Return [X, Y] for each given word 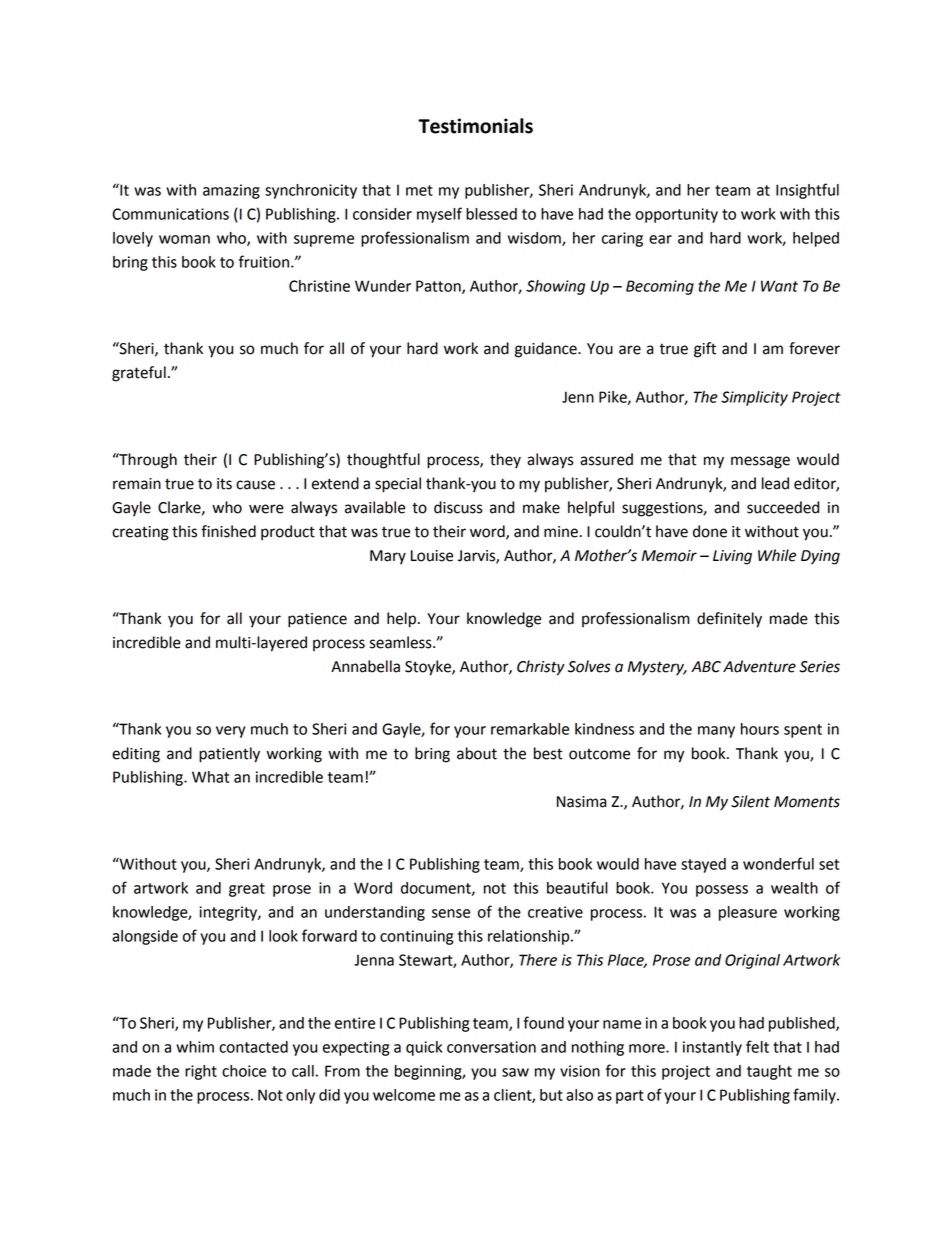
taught [769, 1072]
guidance [547, 350]
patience [317, 620]
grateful [139, 374]
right [201, 1072]
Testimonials [475, 126]
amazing [231, 191]
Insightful [807, 191]
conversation [491, 1047]
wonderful [778, 863]
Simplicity [754, 398]
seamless [402, 642]
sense [451, 913]
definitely [729, 620]
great [247, 890]
